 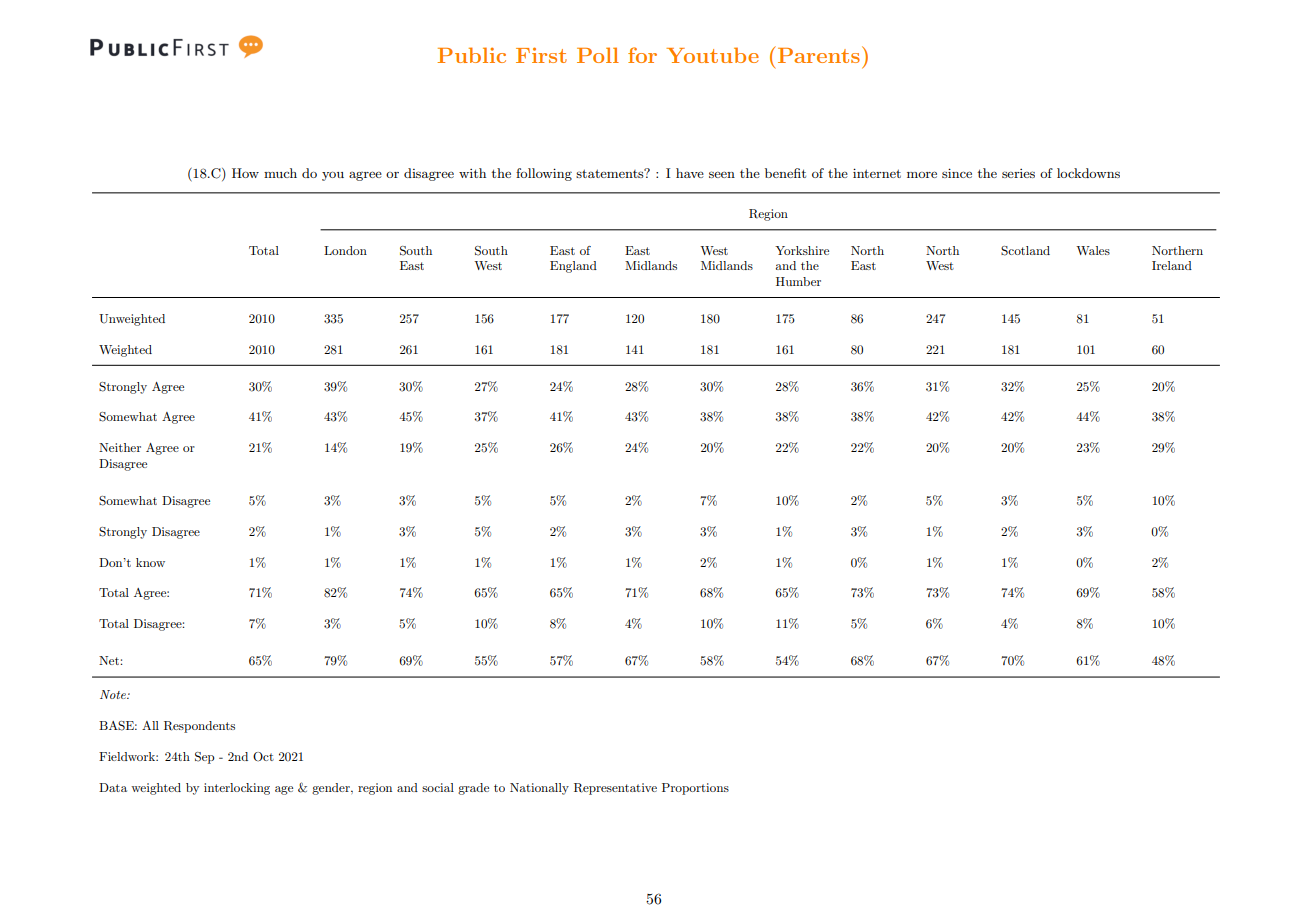 What do you see at coordinates (263, 757) in the screenshot?
I see `Oct` at bounding box center [263, 757].
